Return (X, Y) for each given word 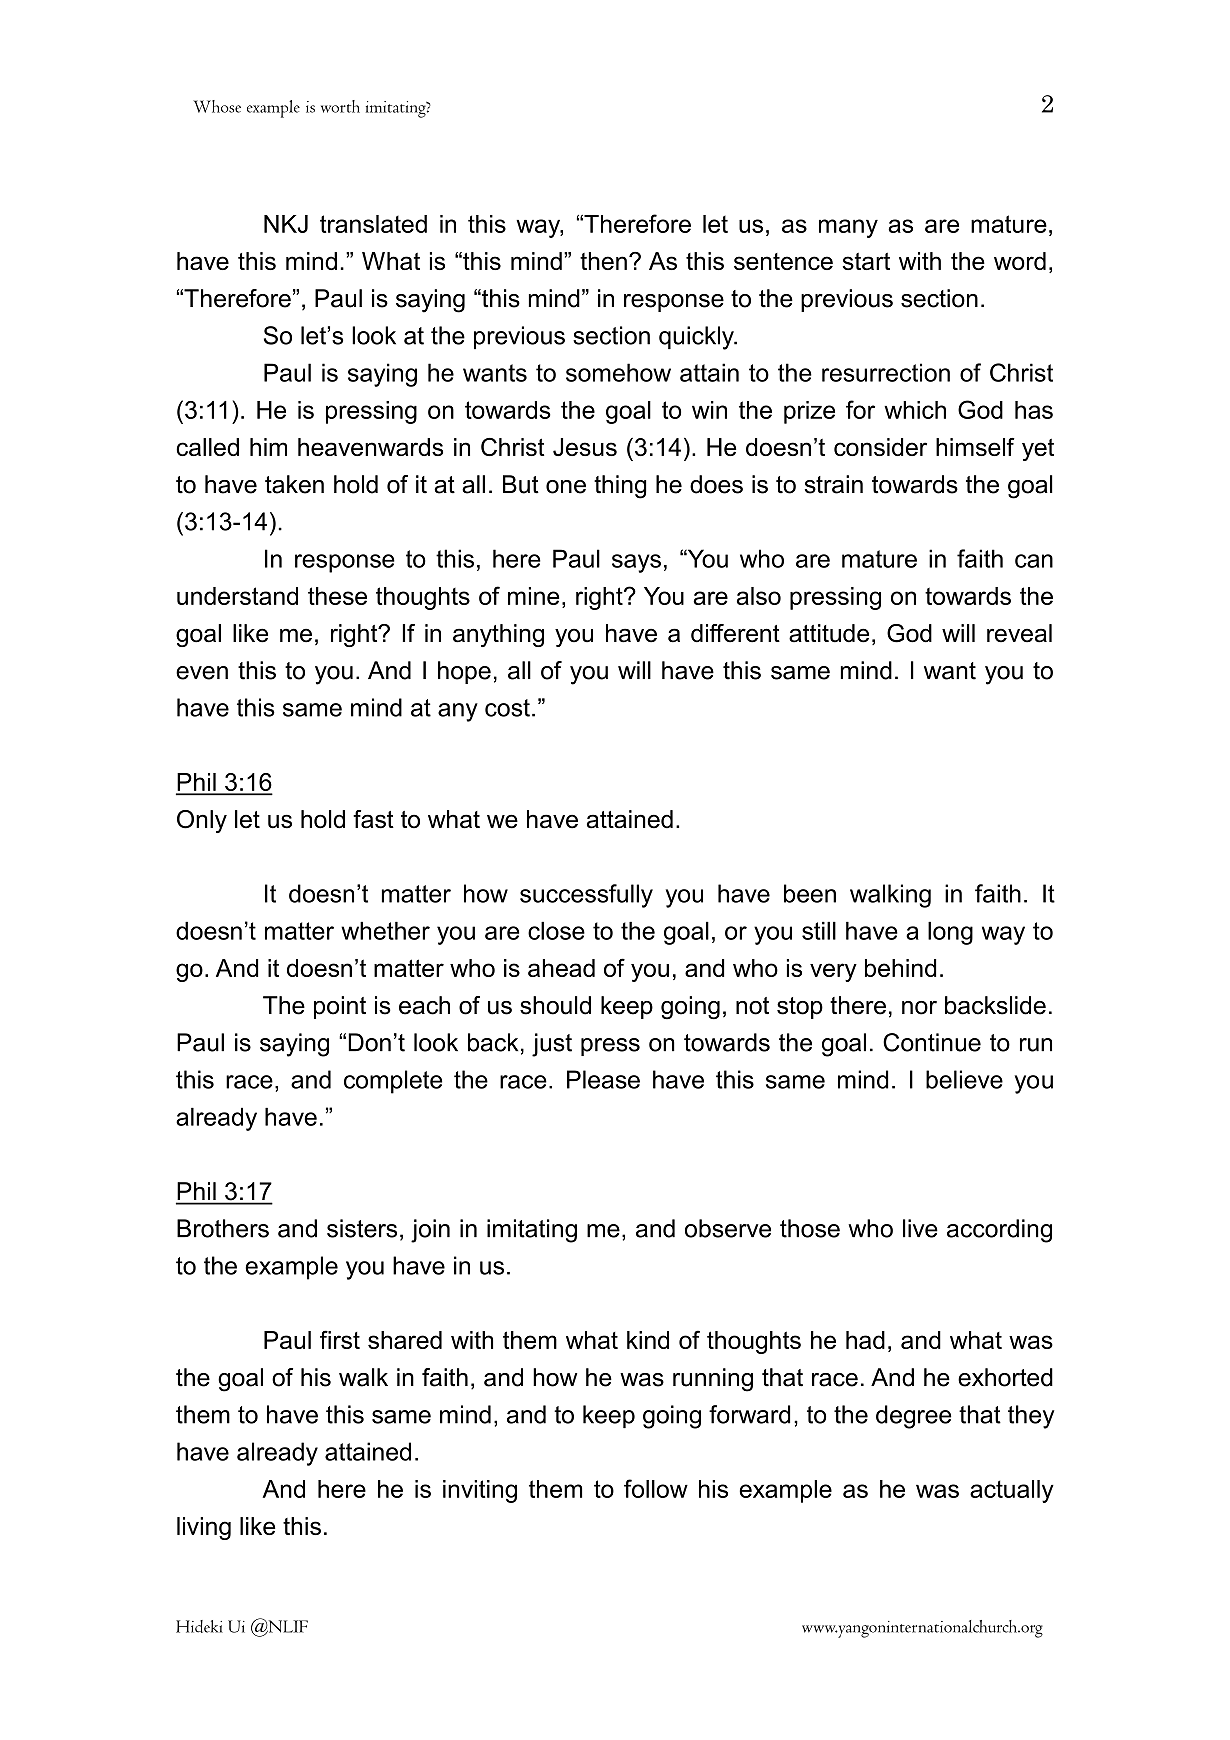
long (950, 933)
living (204, 1528)
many (848, 228)
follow (656, 1488)
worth (340, 106)
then (603, 261)
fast (373, 819)
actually (1012, 1491)
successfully (586, 896)
